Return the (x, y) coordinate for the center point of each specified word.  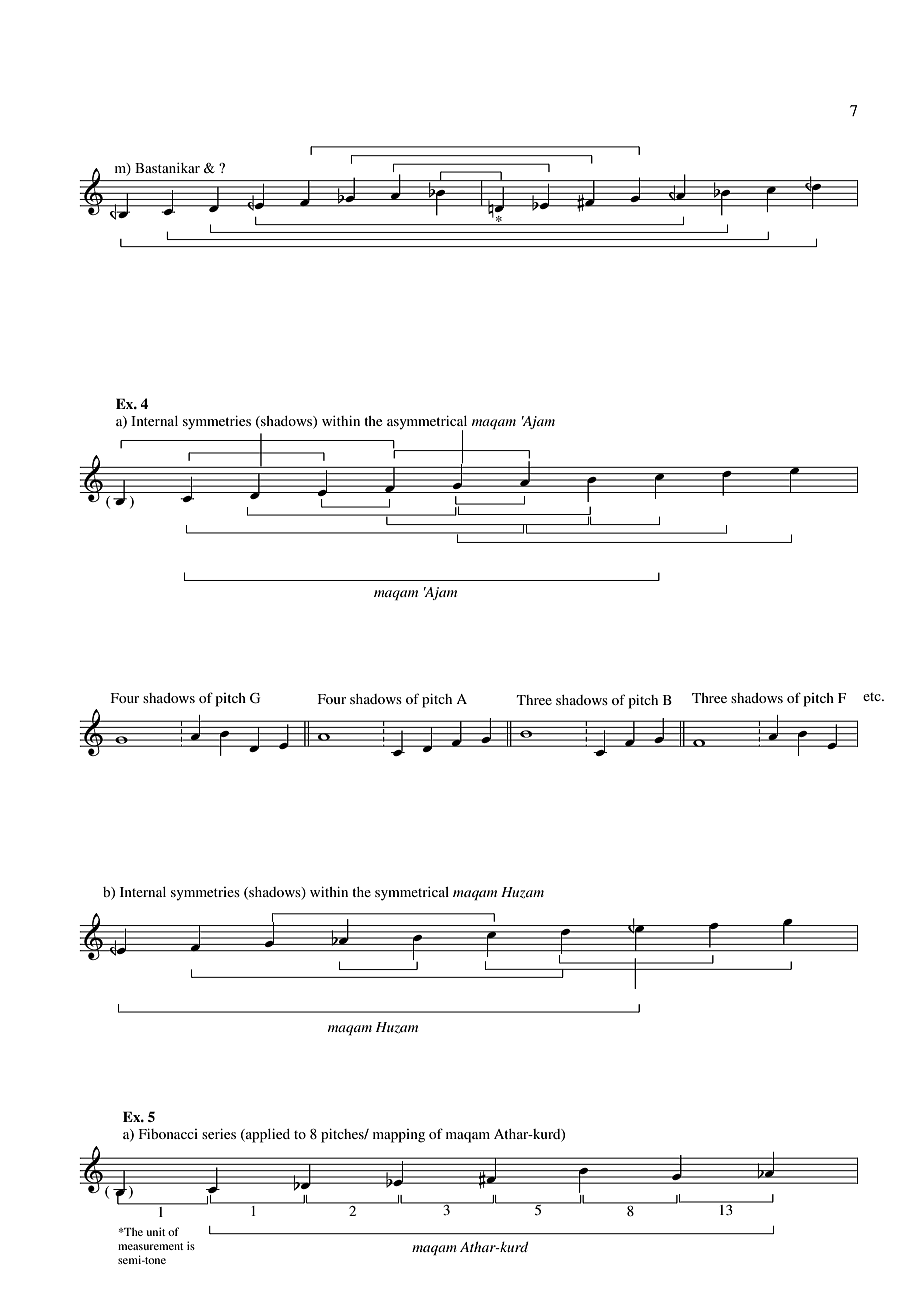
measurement (150, 1246)
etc (873, 697)
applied (267, 1136)
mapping (399, 1136)
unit (156, 1231)
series (219, 1134)
